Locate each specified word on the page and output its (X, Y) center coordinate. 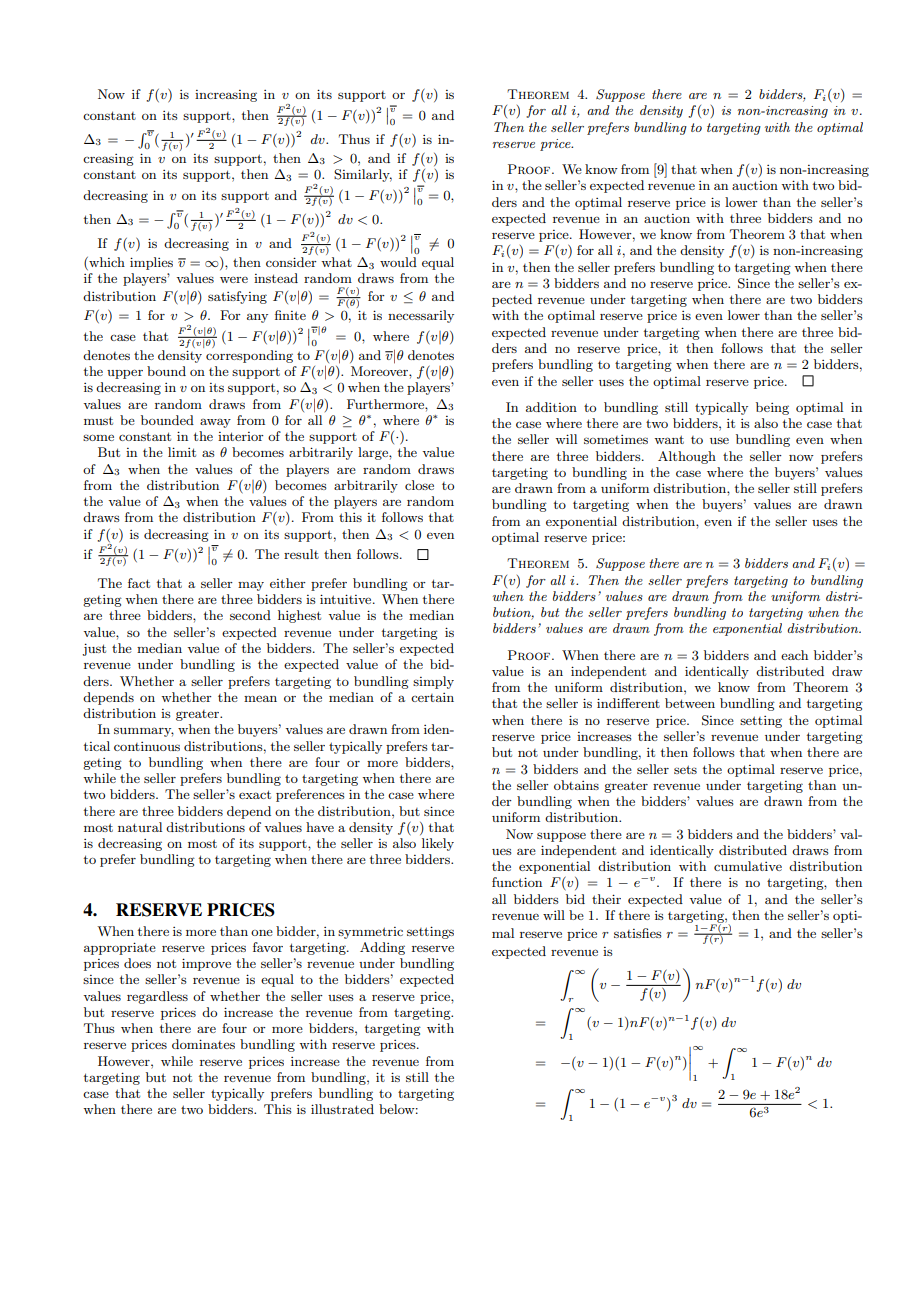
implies (151, 263)
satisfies (638, 933)
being (772, 408)
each (794, 655)
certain (432, 697)
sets (685, 769)
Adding (382, 948)
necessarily (421, 316)
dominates (203, 1044)
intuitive (347, 599)
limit (182, 452)
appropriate (120, 948)
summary (144, 732)
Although (687, 457)
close (419, 485)
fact (139, 583)
